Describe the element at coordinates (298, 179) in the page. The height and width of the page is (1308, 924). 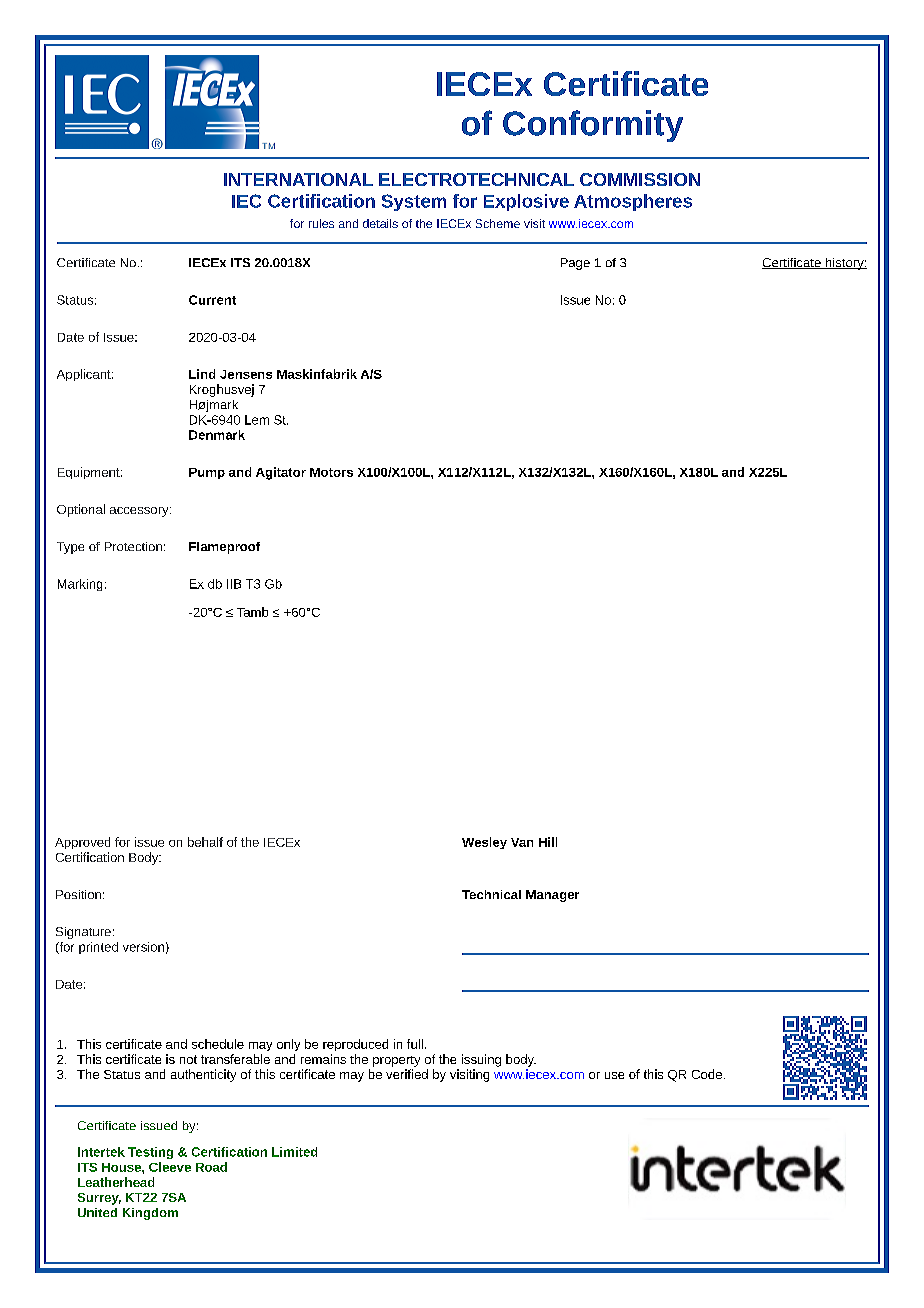
I see `INTERNATIONAL` at that location.
